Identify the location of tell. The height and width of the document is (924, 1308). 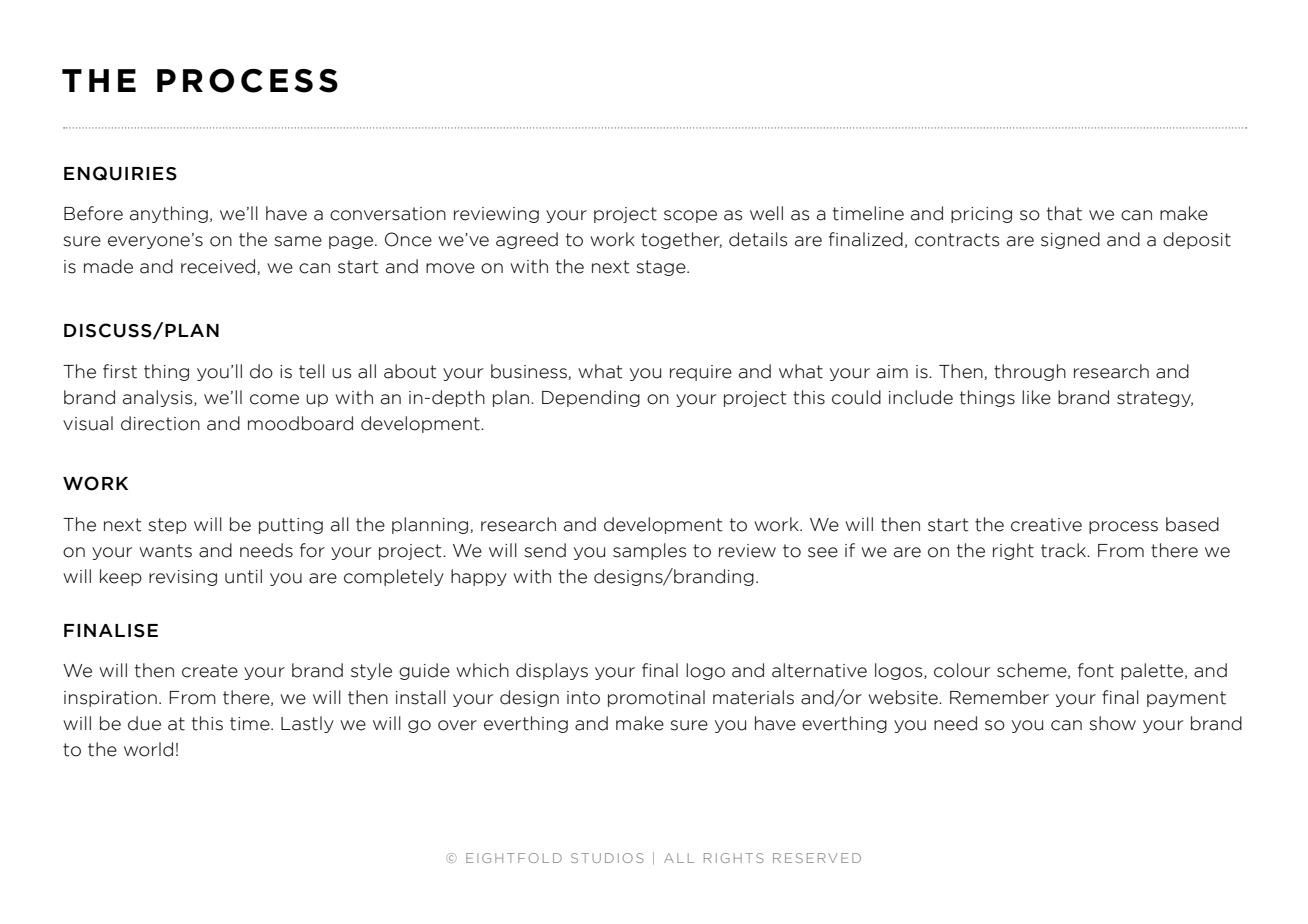
(312, 371).
